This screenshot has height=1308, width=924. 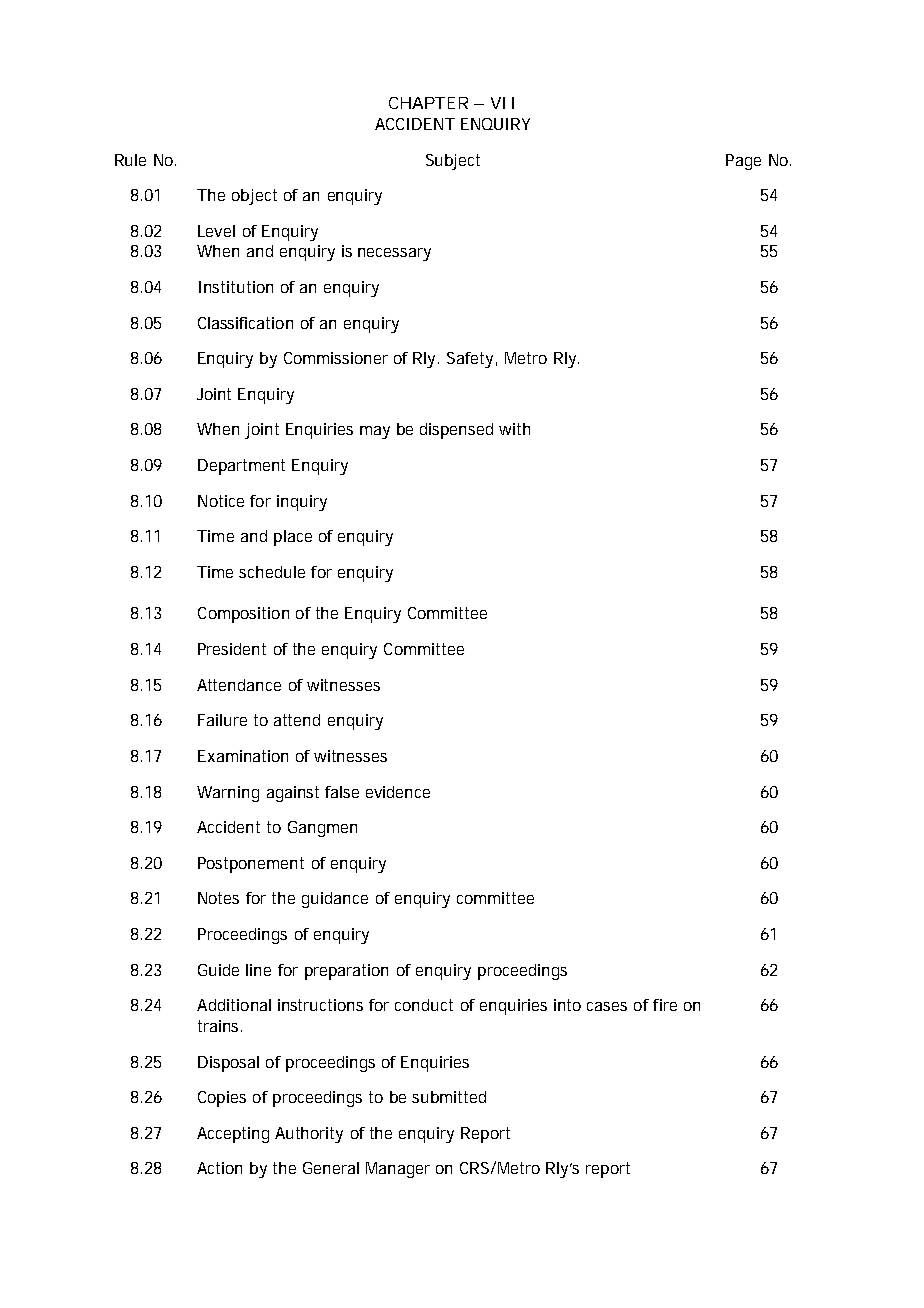 What do you see at coordinates (130, 160) in the screenshot?
I see `Rule` at bounding box center [130, 160].
